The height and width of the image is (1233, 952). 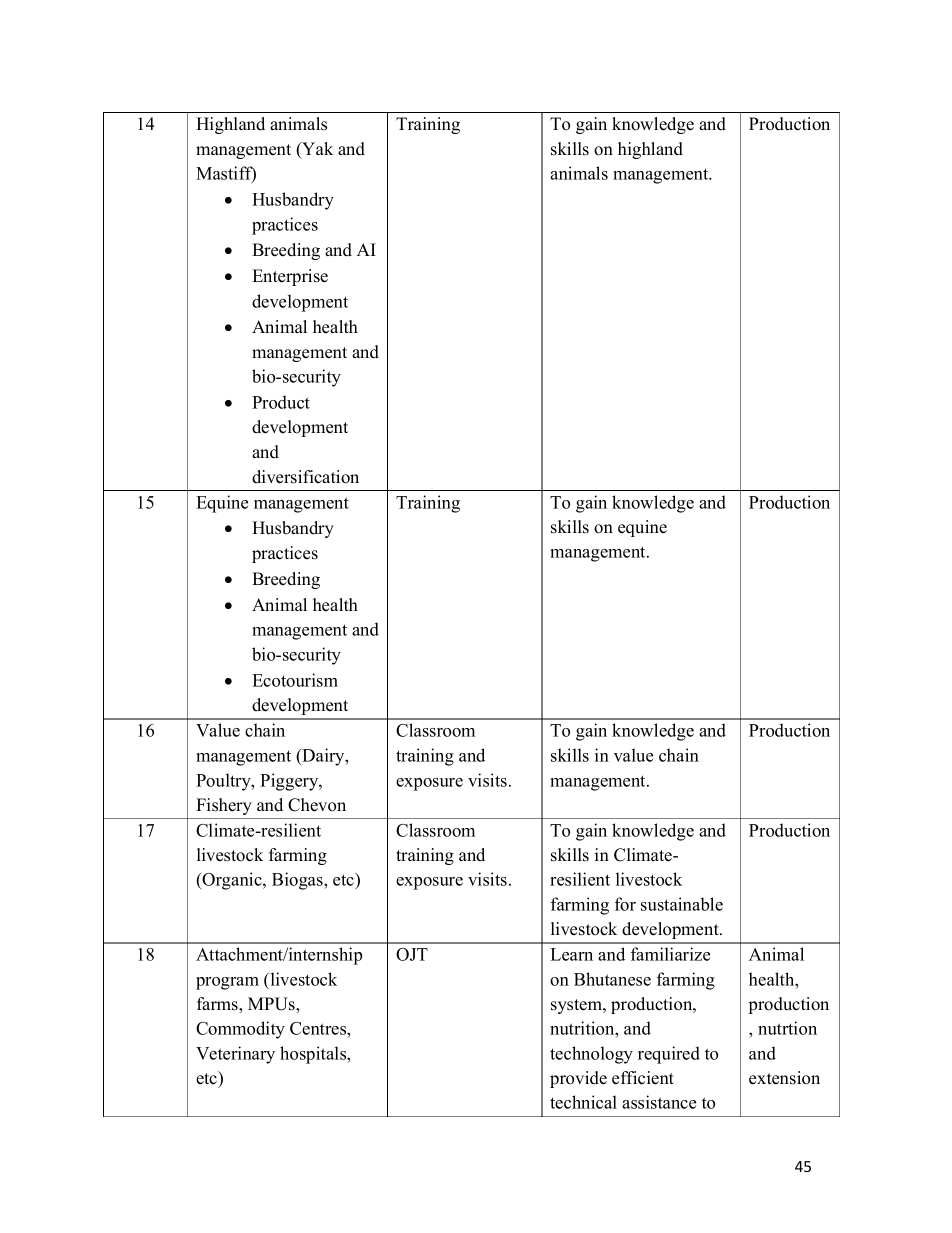 What do you see at coordinates (227, 983) in the image?
I see `program` at bounding box center [227, 983].
